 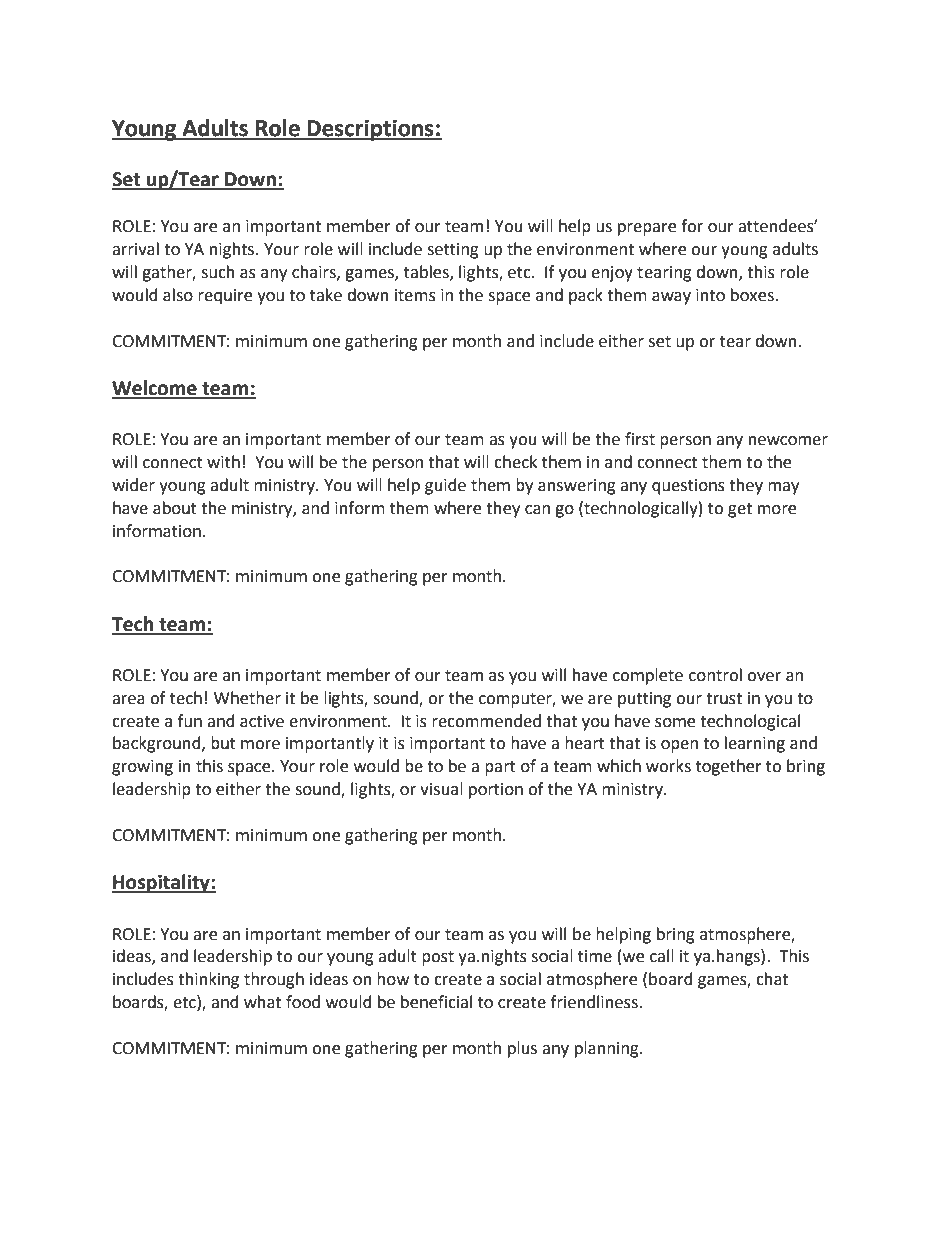 I want to click on chat, so click(x=772, y=979).
